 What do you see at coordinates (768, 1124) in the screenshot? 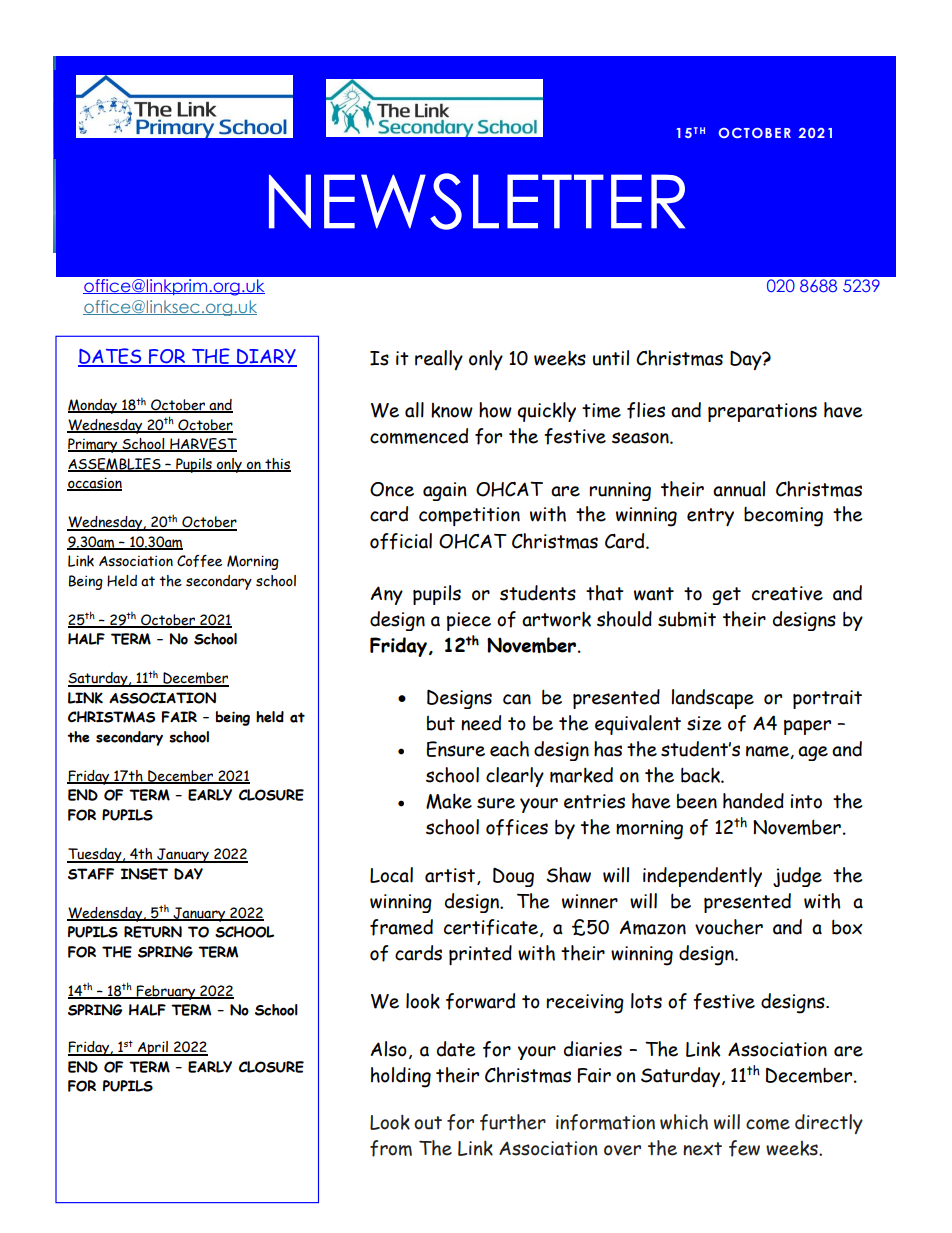
I see `come` at bounding box center [768, 1124].
